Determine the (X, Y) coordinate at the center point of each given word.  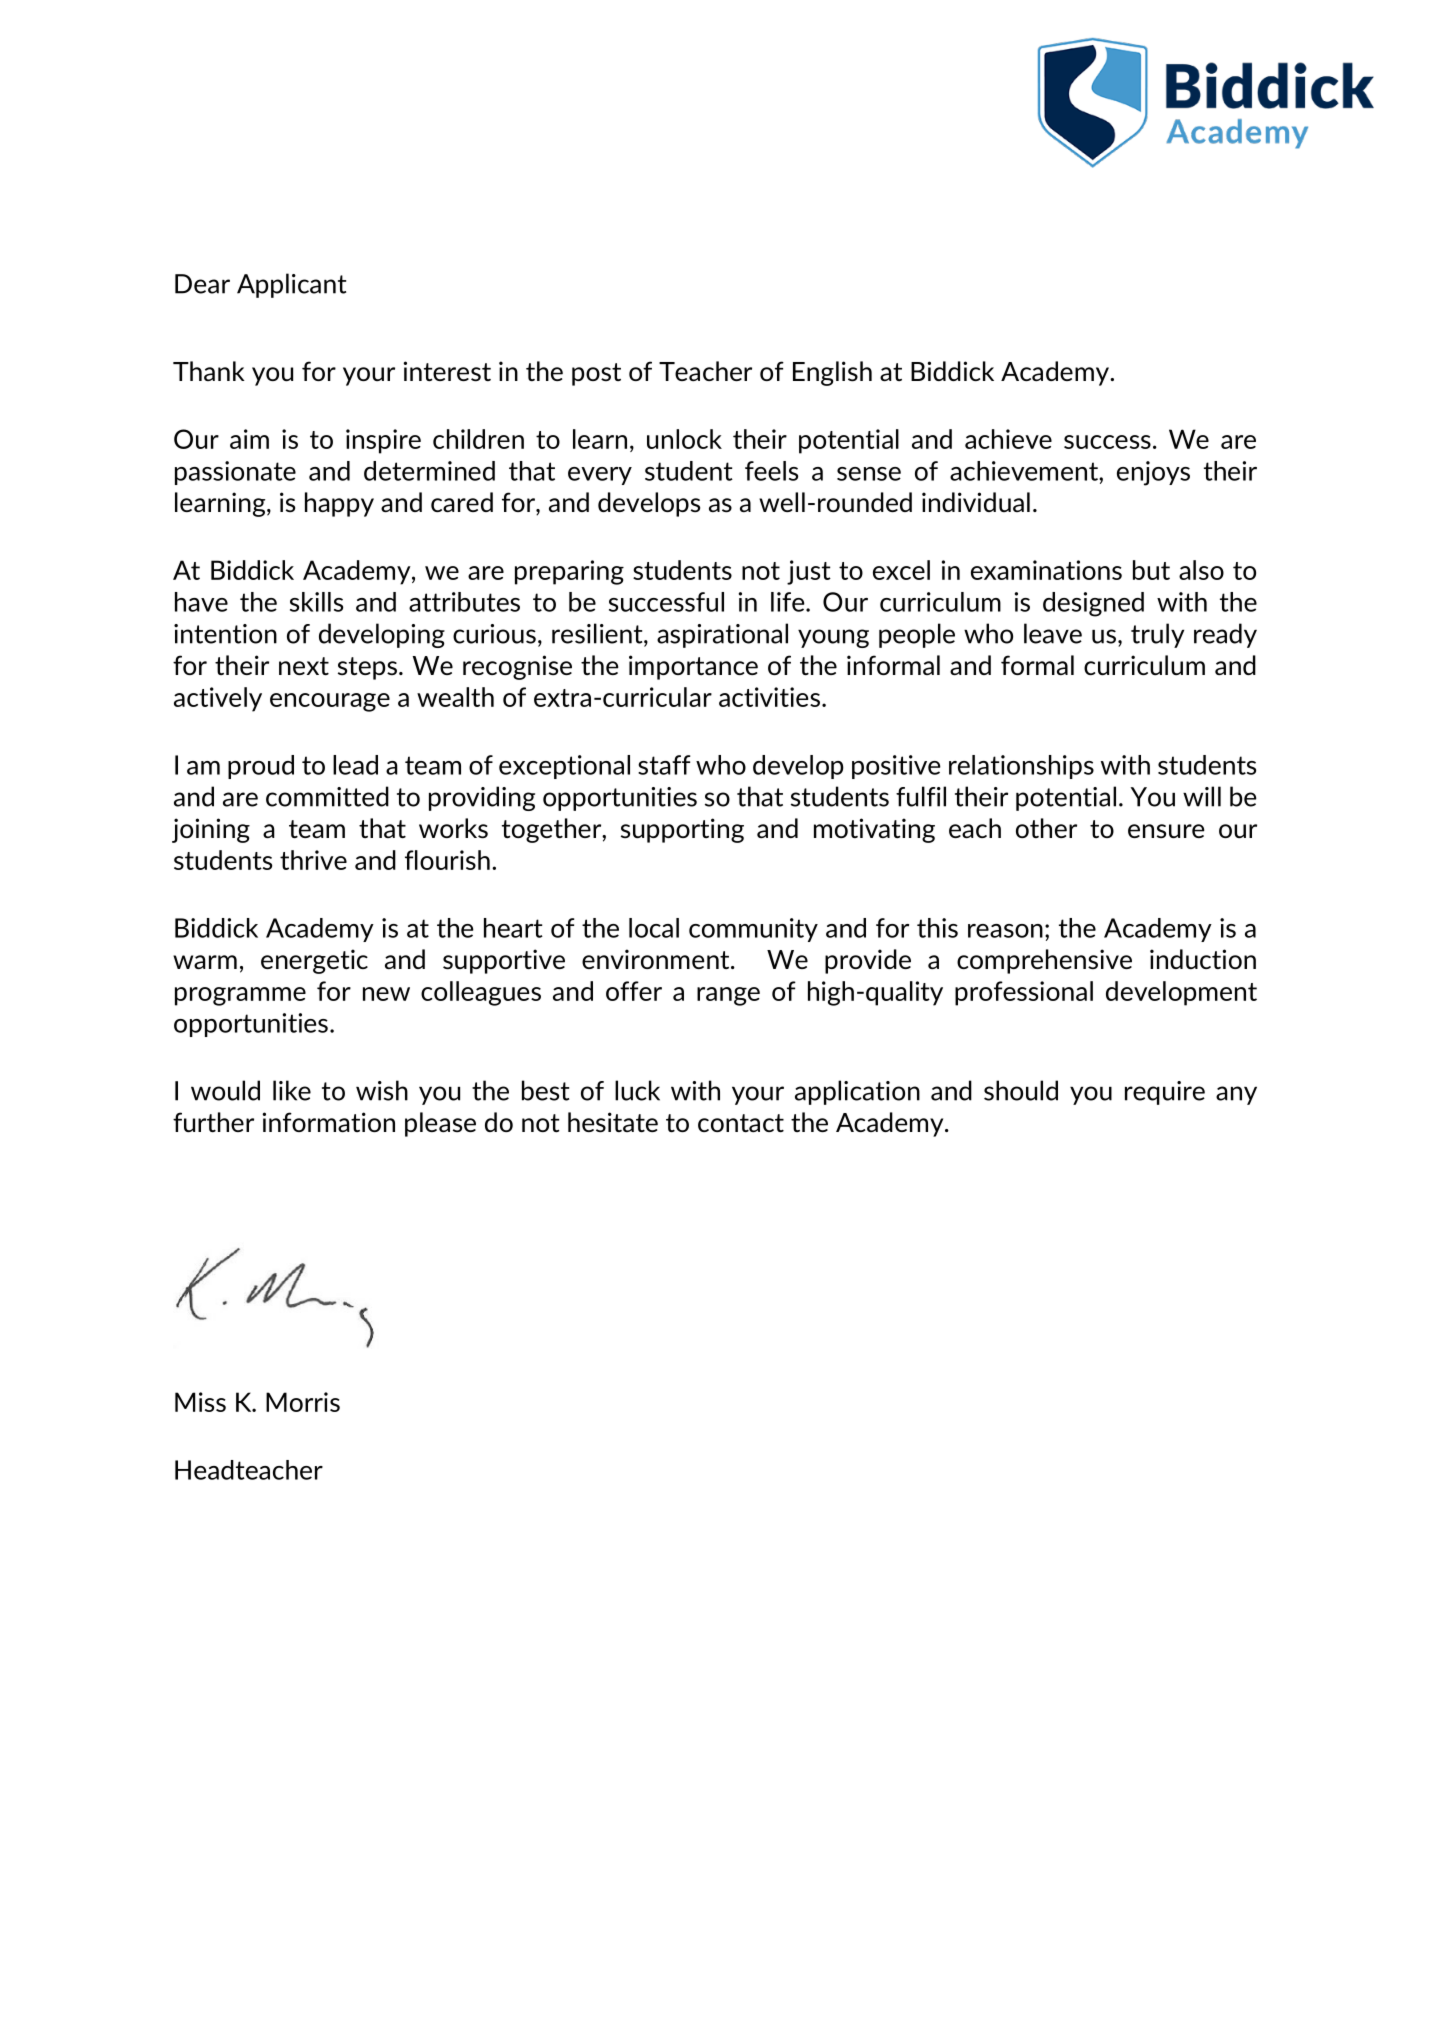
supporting (682, 830)
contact (741, 1123)
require (1165, 1093)
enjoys (1153, 473)
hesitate (613, 1122)
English (832, 373)
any (1236, 1095)
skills (316, 602)
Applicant (291, 285)
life (789, 602)
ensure (1166, 831)
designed (1093, 604)
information (328, 1122)
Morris (303, 1402)
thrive (313, 860)
